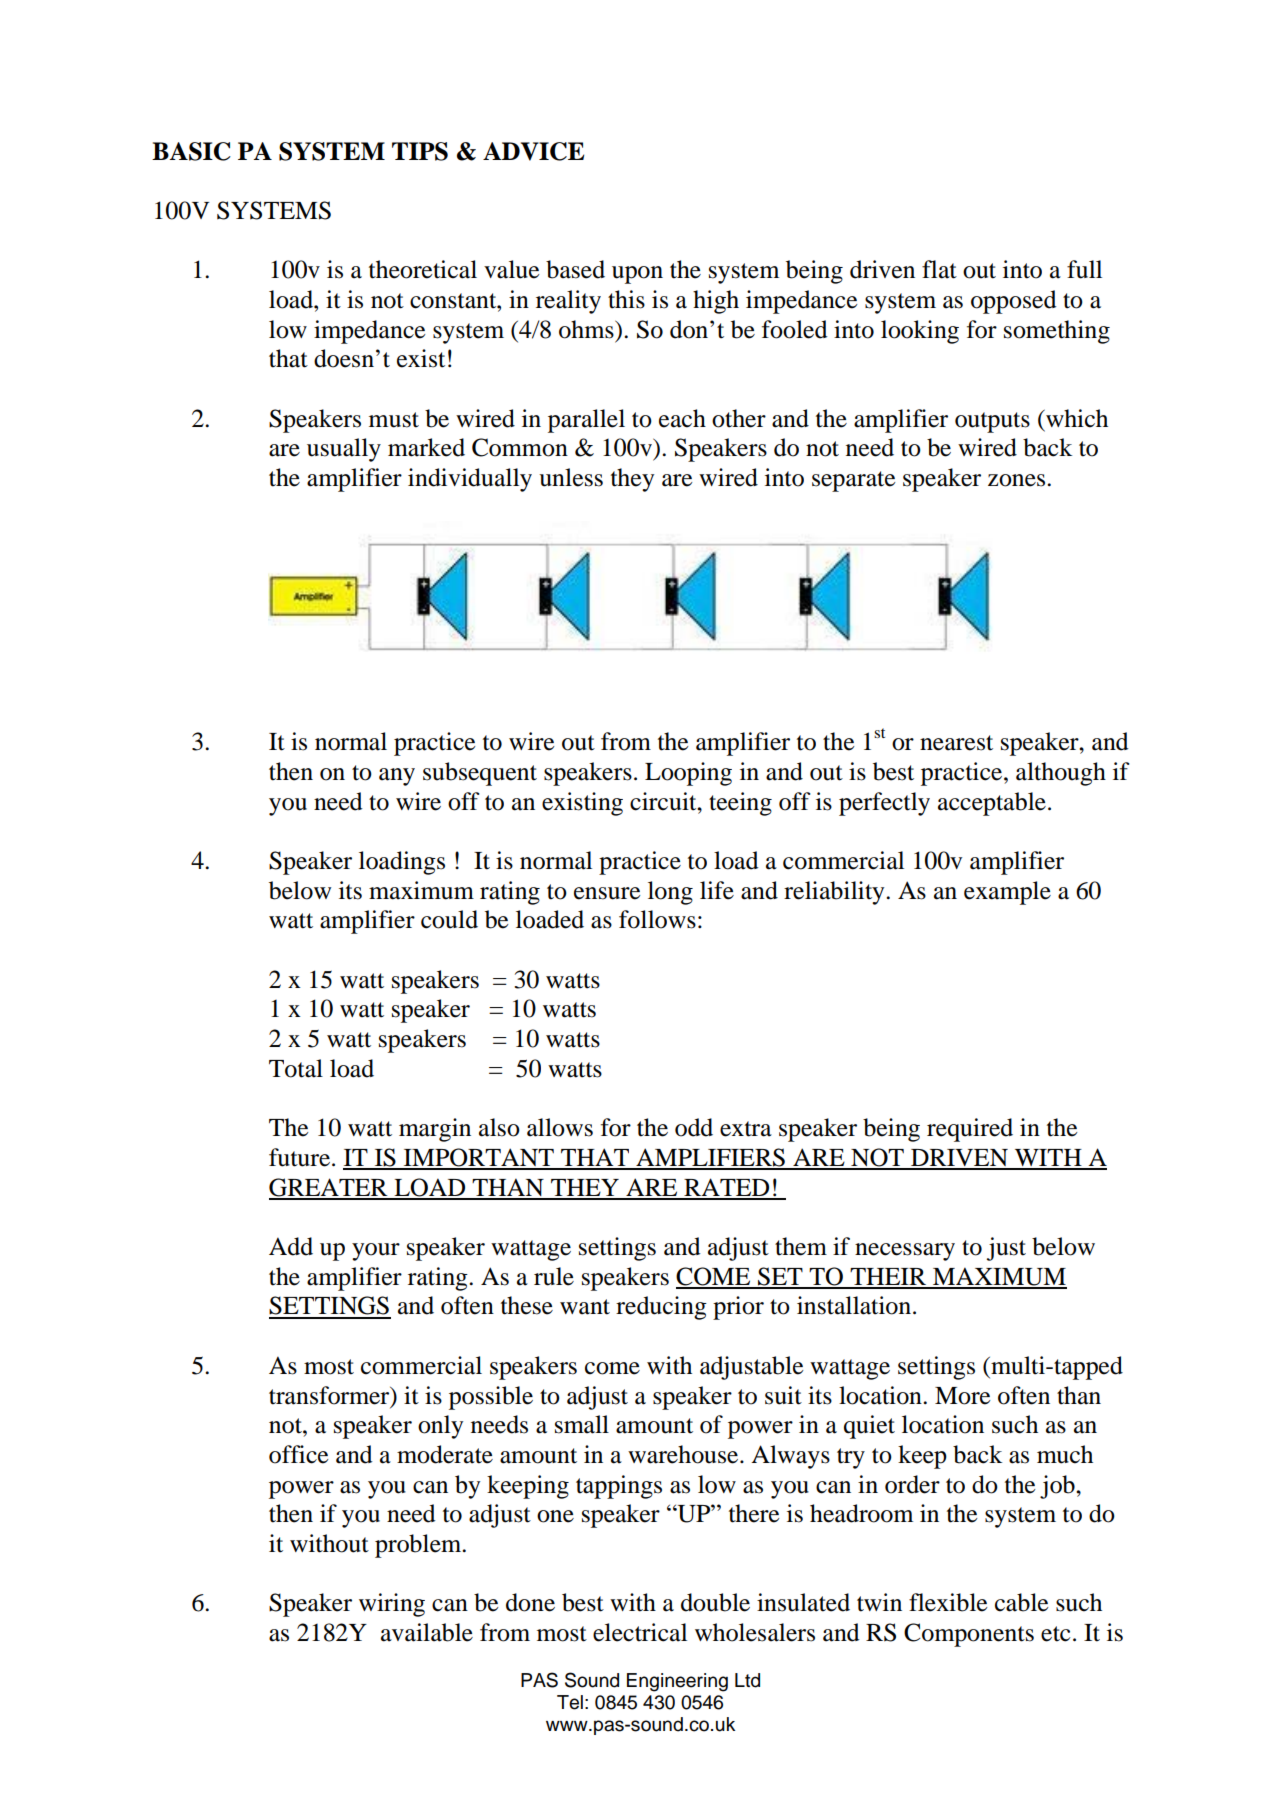  What do you see at coordinates (661, 1308) in the page?
I see `reducing` at bounding box center [661, 1308].
